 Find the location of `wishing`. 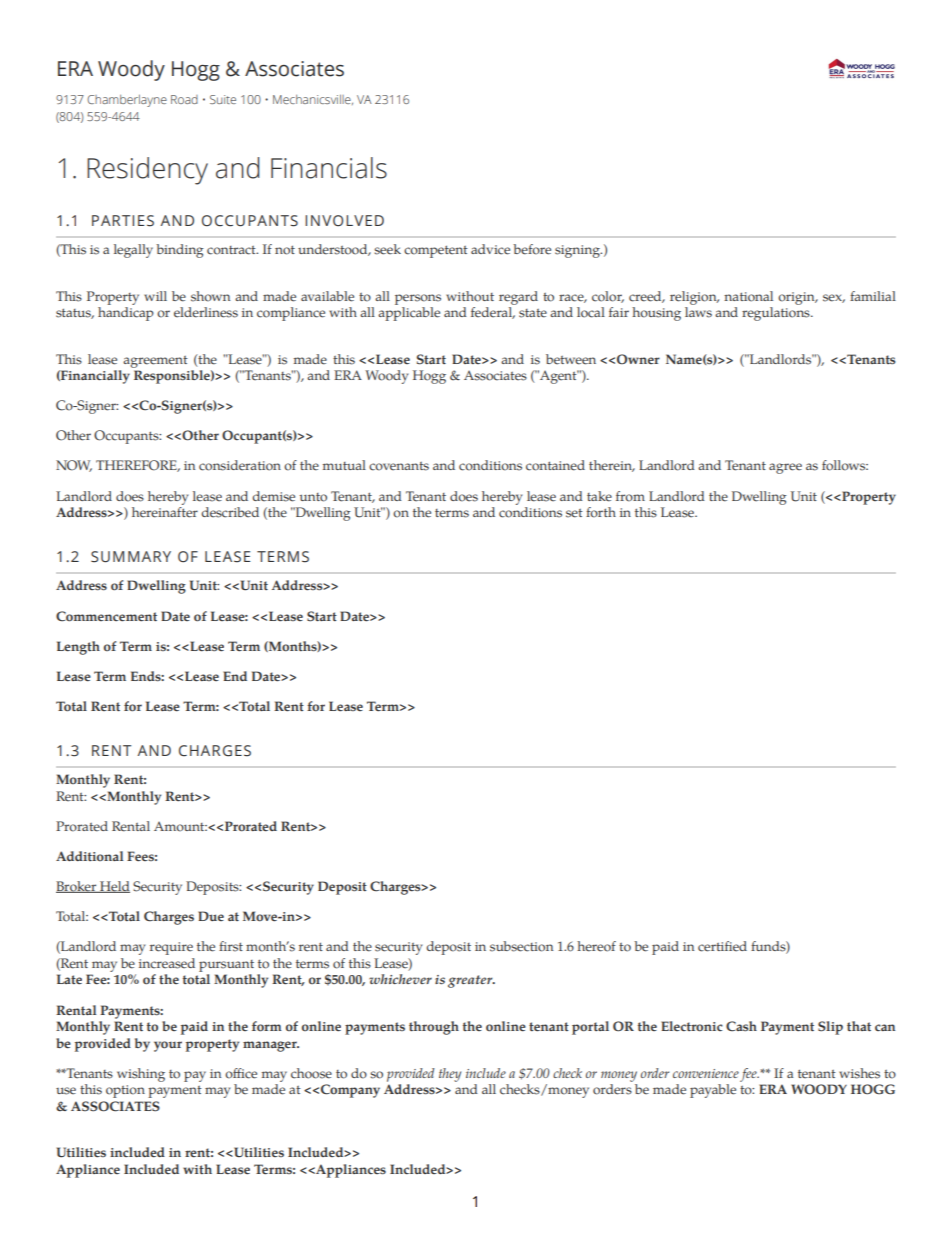

wishing is located at coordinates (141, 1075).
